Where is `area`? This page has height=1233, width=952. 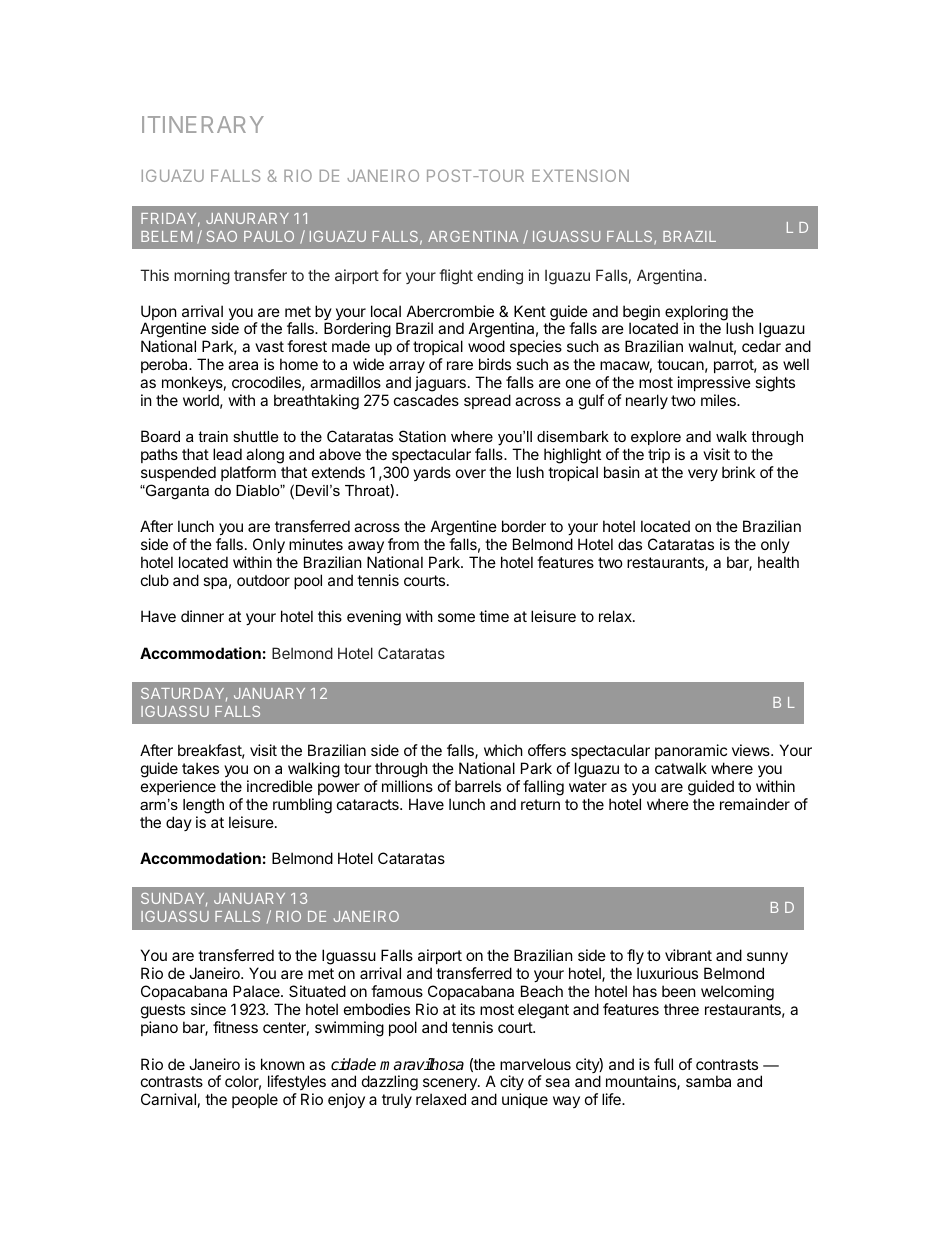 area is located at coordinates (243, 365).
